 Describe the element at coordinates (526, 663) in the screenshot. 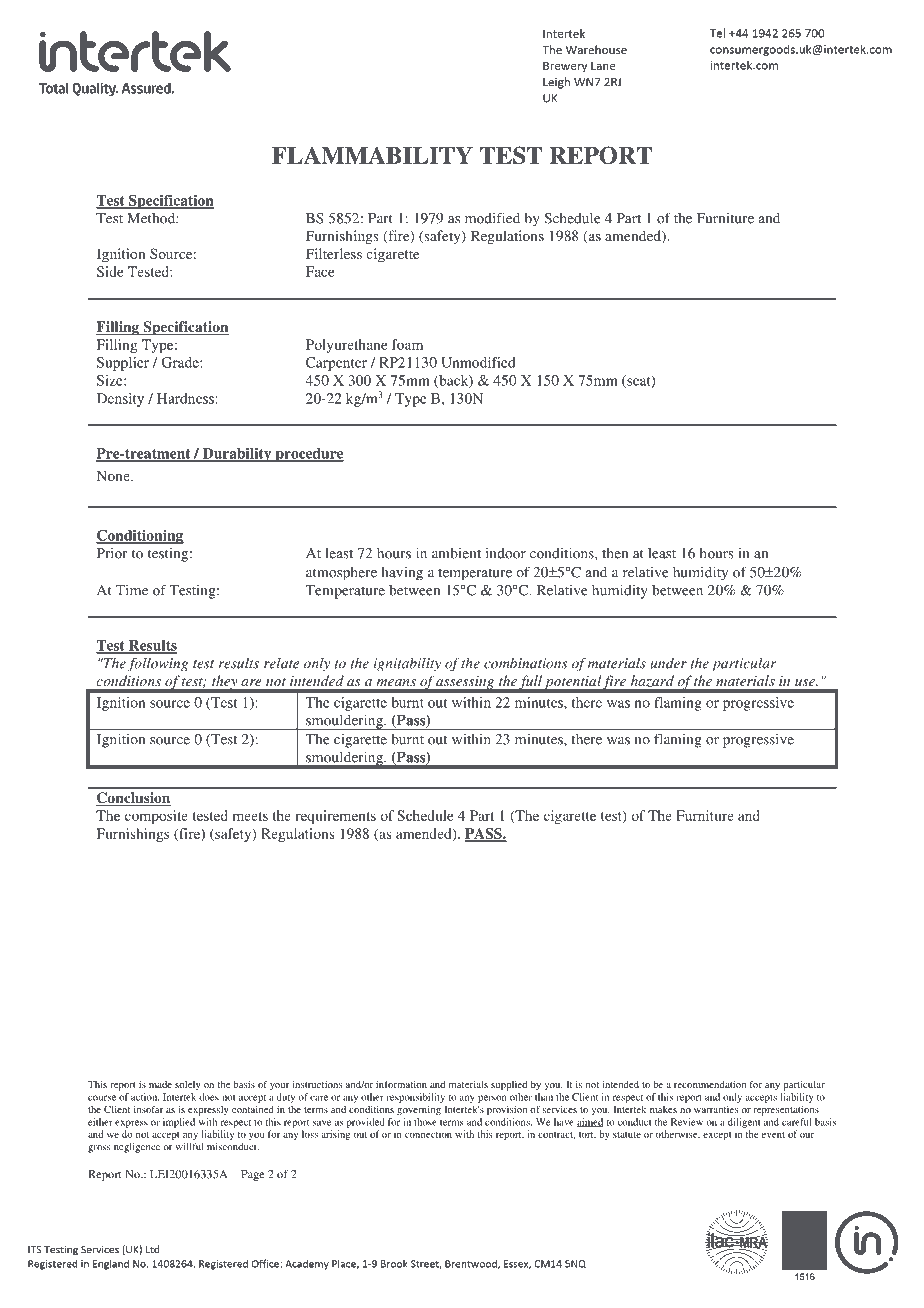

I see `combinations` at that location.
